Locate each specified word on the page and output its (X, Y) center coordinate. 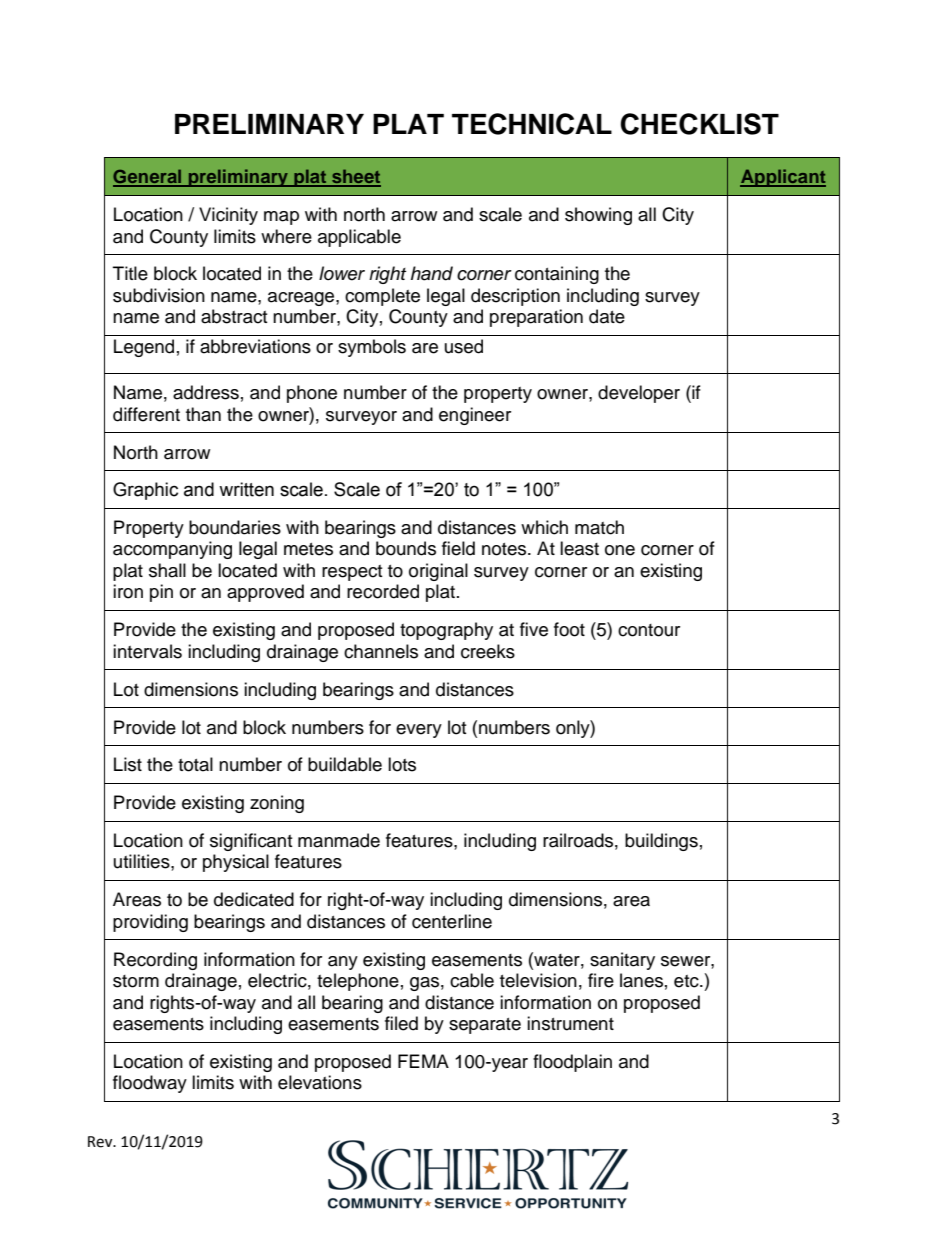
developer (639, 394)
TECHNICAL (532, 124)
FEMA (423, 1061)
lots (402, 764)
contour (649, 630)
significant (251, 842)
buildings (661, 842)
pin (161, 593)
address (206, 392)
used (464, 346)
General (148, 177)
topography (446, 631)
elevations (320, 1082)
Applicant (783, 178)
